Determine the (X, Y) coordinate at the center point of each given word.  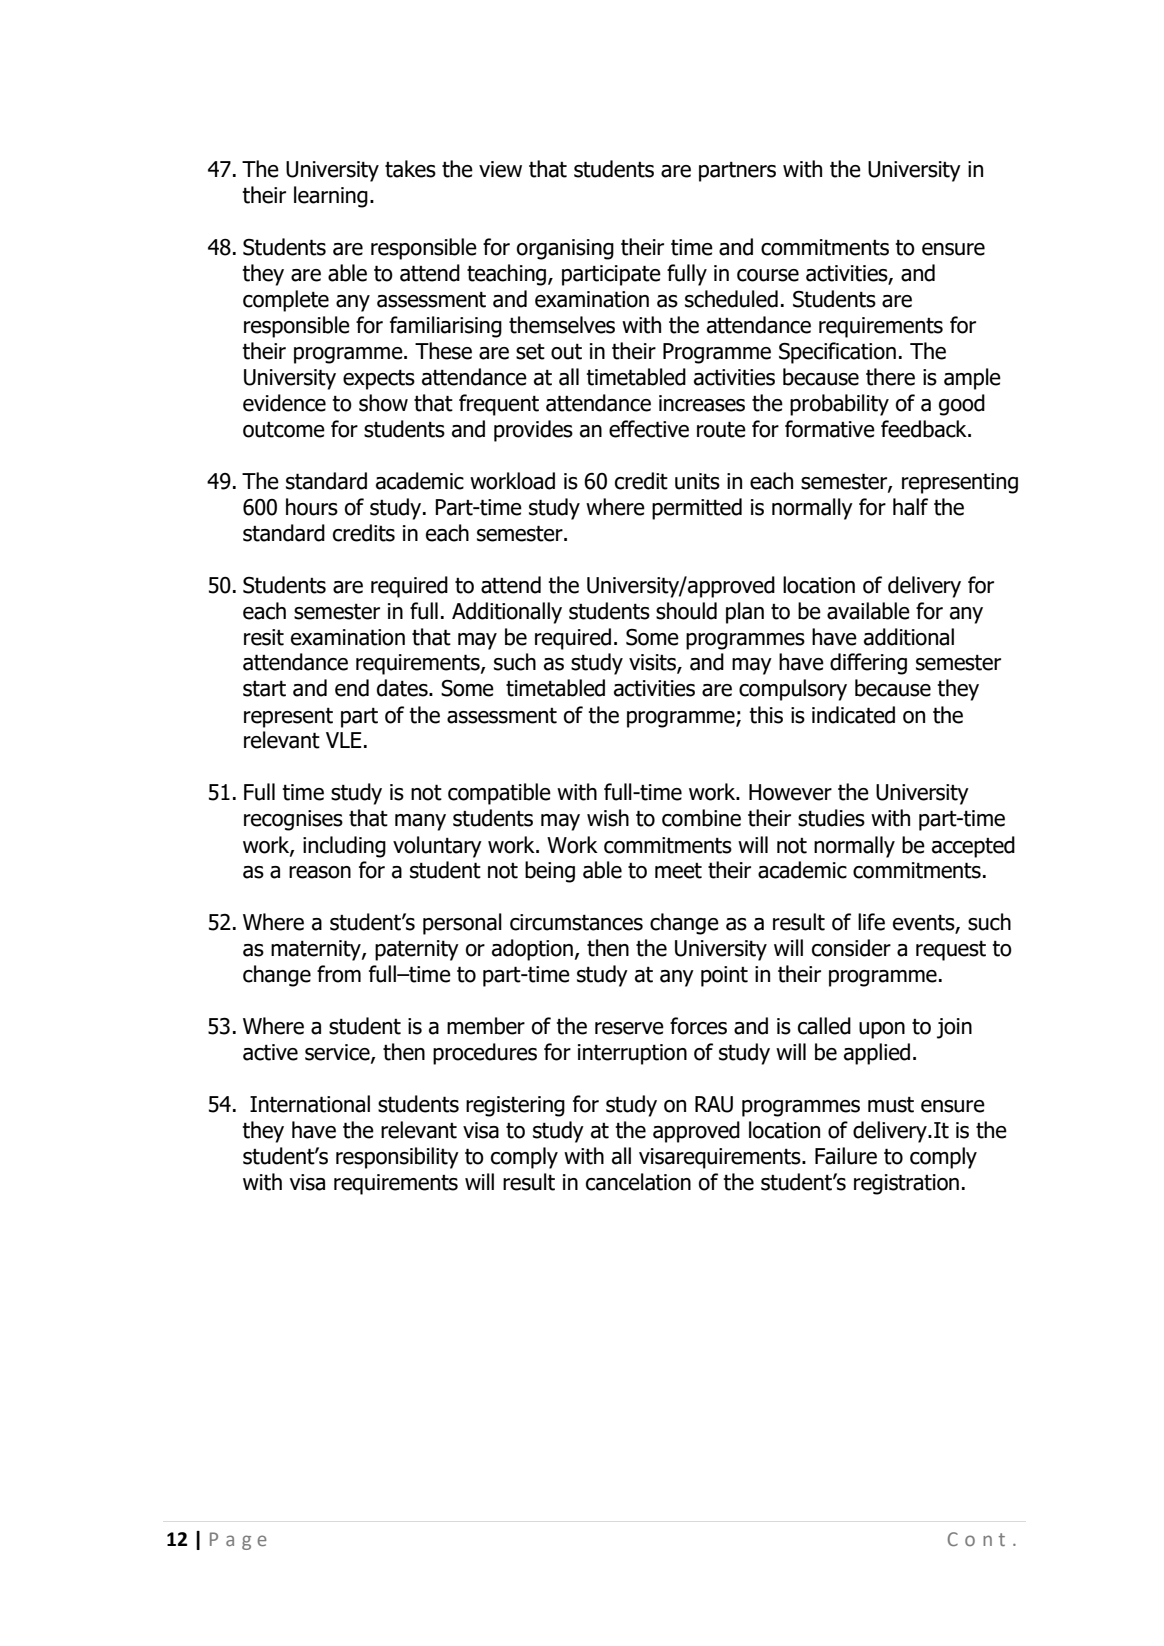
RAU (714, 1104)
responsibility (397, 1158)
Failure (846, 1156)
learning (331, 197)
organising (565, 249)
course (768, 275)
